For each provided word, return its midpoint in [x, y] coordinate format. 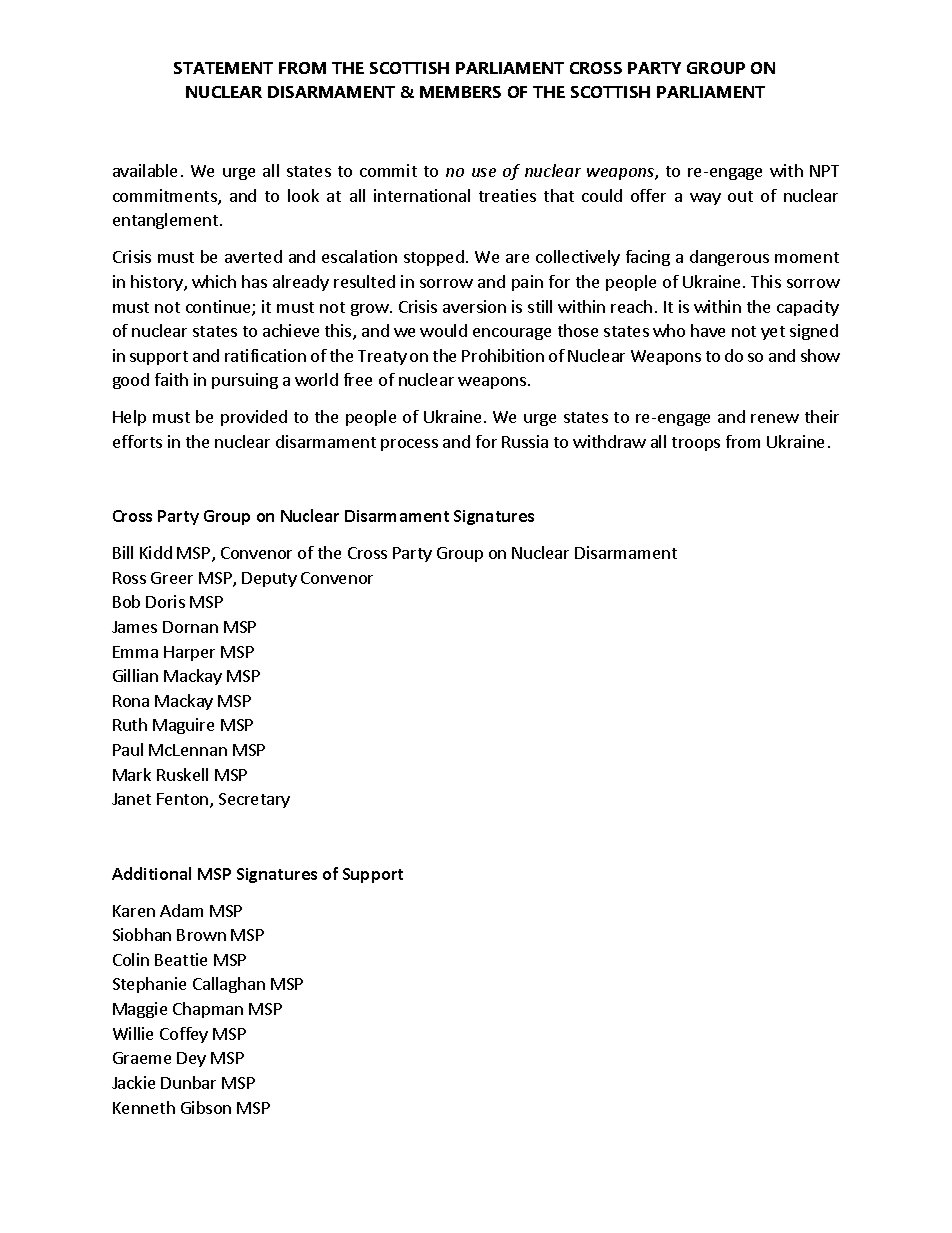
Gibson [206, 1107]
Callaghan [229, 985]
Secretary [254, 800]
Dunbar [188, 1082]
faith [171, 379]
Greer [172, 578]
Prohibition [503, 355]
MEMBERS [460, 92]
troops [696, 444]
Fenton [184, 800]
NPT [824, 171]
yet [773, 333]
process [409, 445]
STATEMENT [223, 68]
